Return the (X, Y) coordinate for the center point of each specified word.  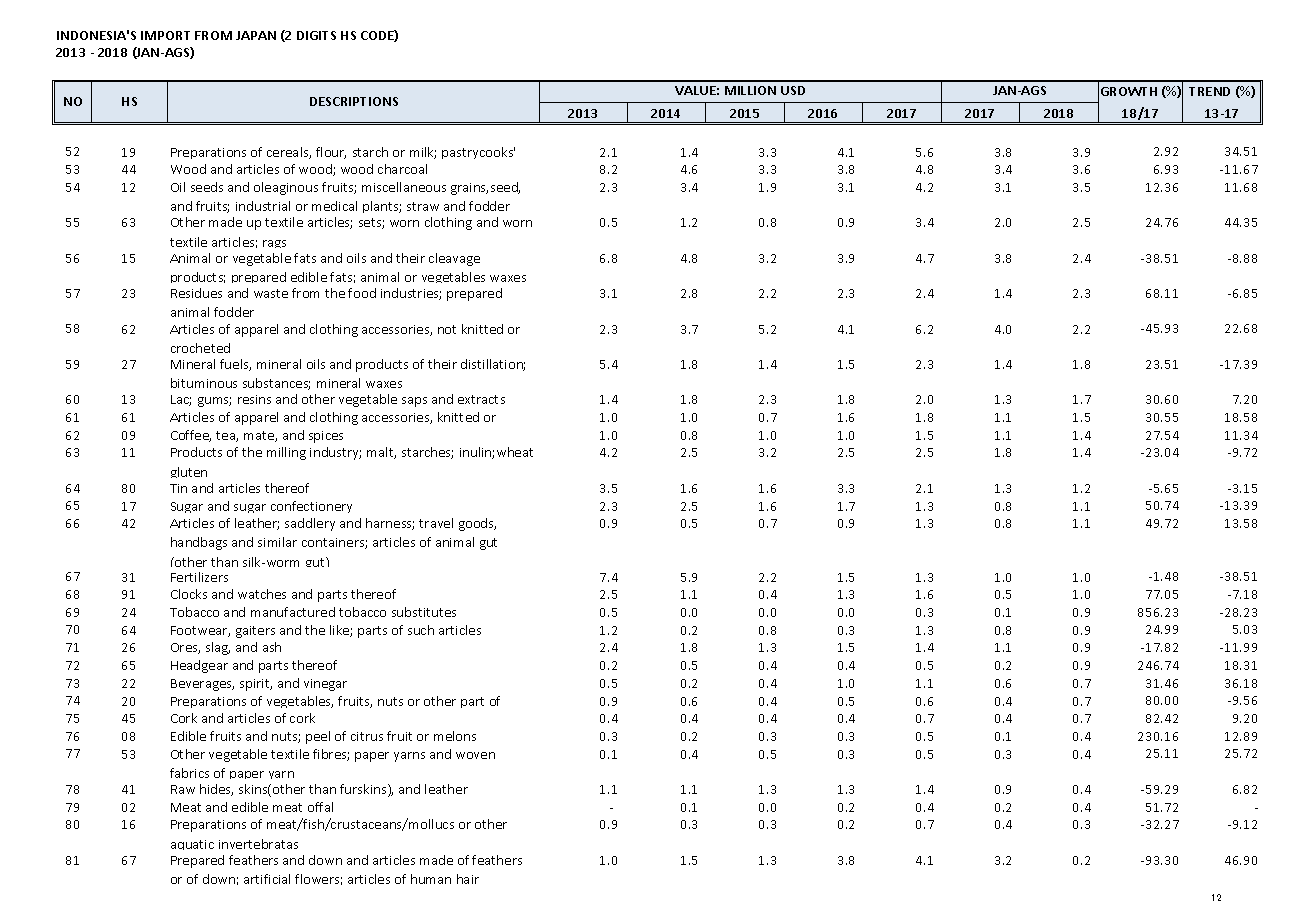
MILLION (750, 90)
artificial (267, 879)
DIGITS (316, 35)
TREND (1209, 91)
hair (468, 879)
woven (475, 755)
